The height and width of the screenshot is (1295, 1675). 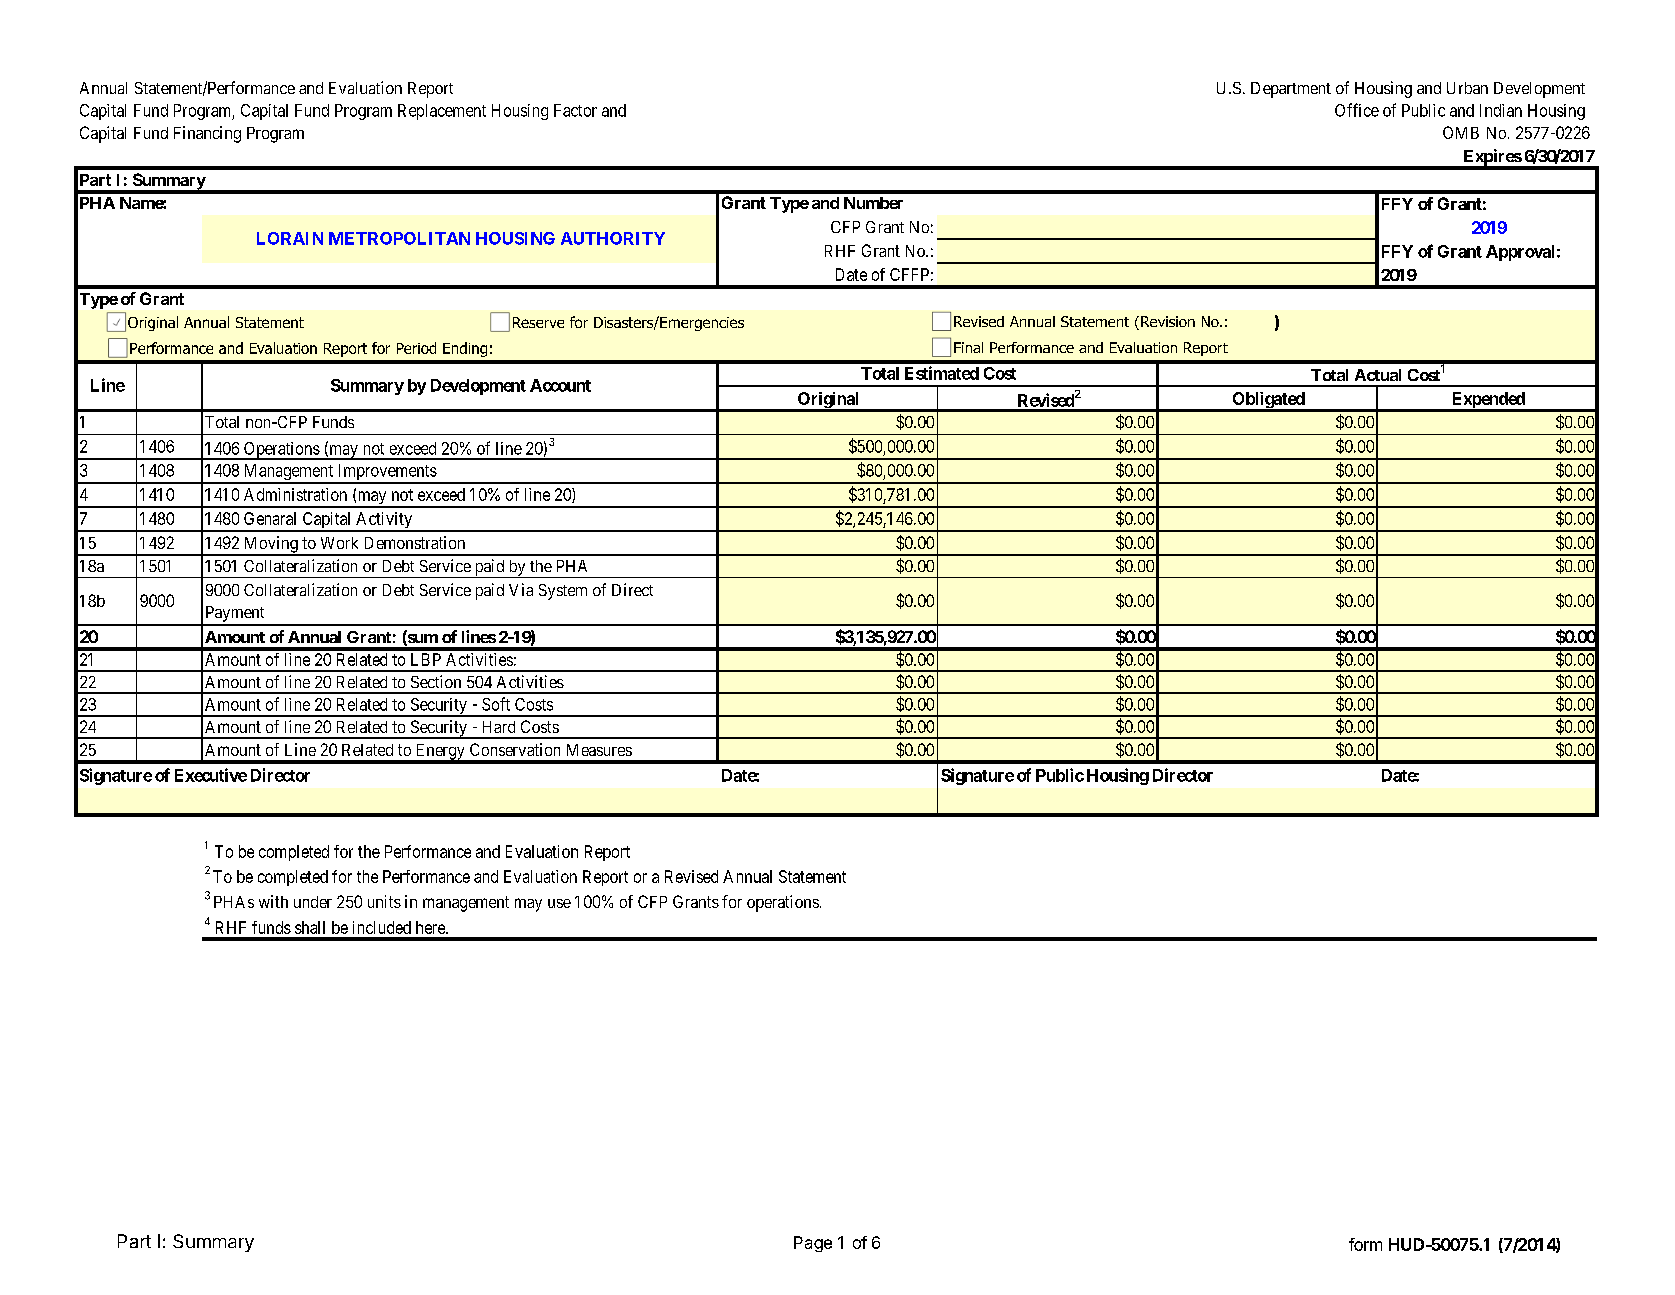 What do you see at coordinates (599, 750) in the screenshot?
I see `Measures` at bounding box center [599, 750].
